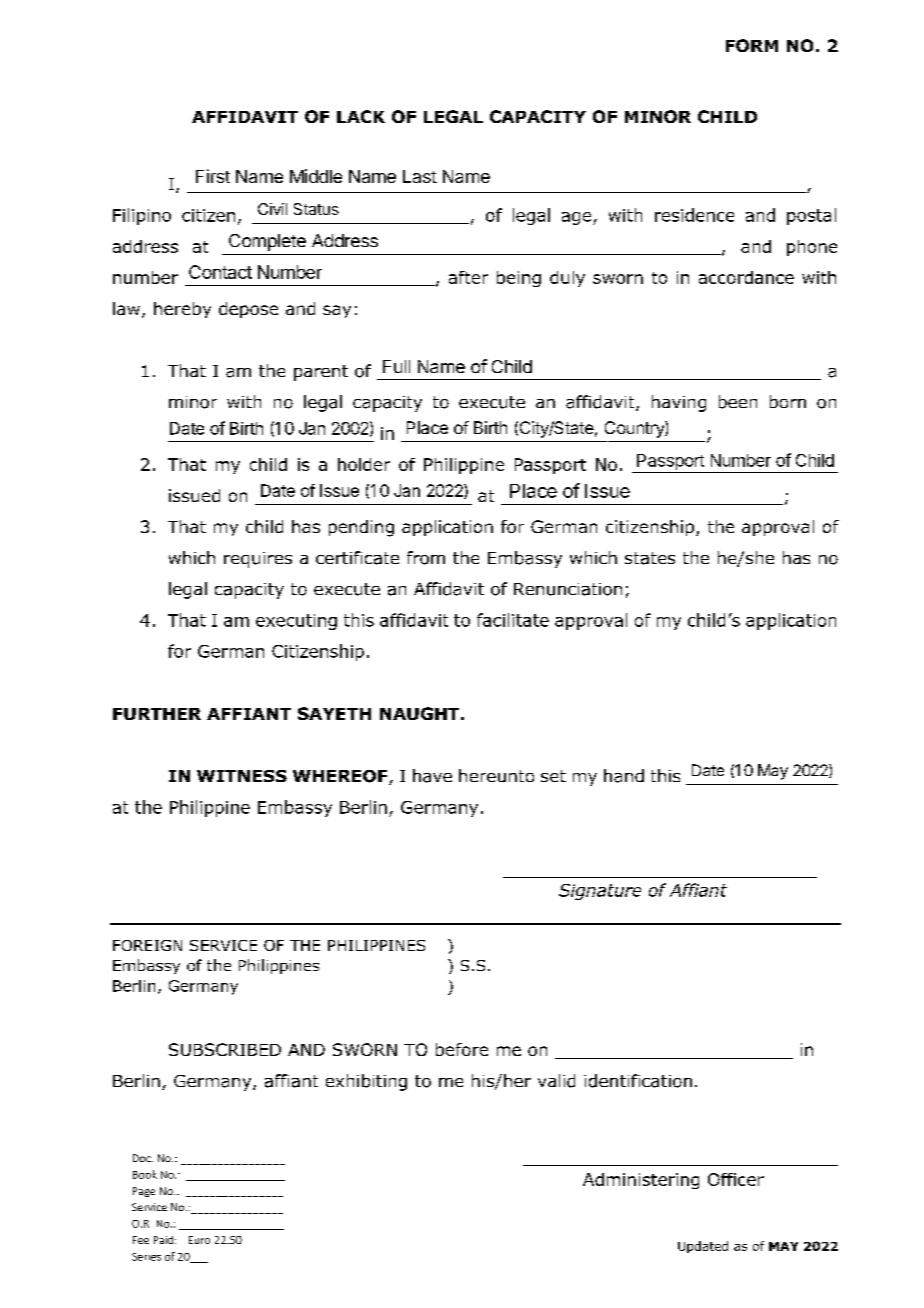 Image resolution: width=924 pixels, height=1308 pixels. Describe the element at coordinates (703, 1247) in the document. I see `Updated` at that location.
